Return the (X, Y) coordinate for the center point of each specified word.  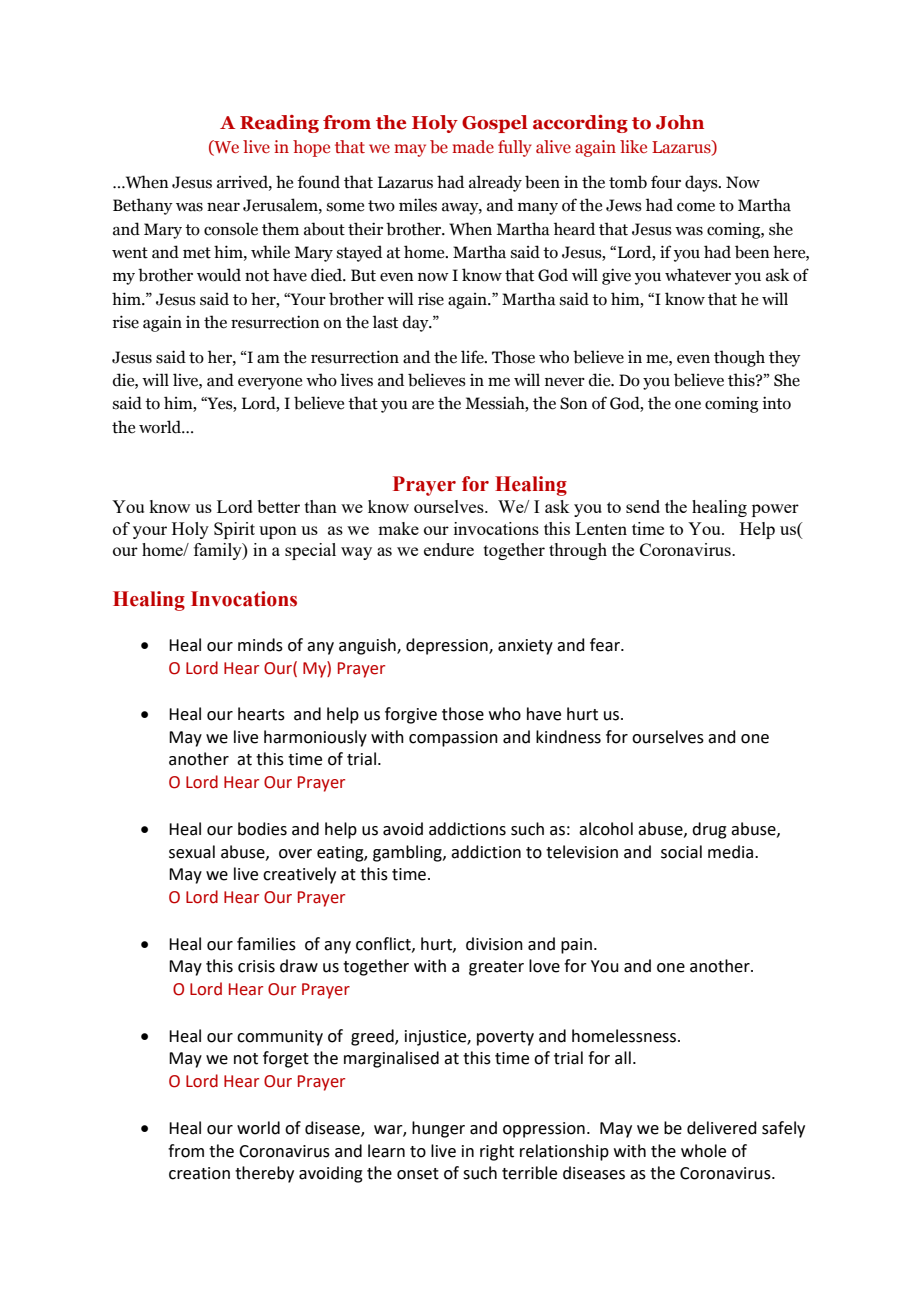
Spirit (234, 530)
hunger (438, 1129)
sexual (192, 852)
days (702, 183)
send (643, 506)
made (473, 146)
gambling (408, 853)
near (223, 207)
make (398, 528)
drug (709, 830)
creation (199, 1173)
